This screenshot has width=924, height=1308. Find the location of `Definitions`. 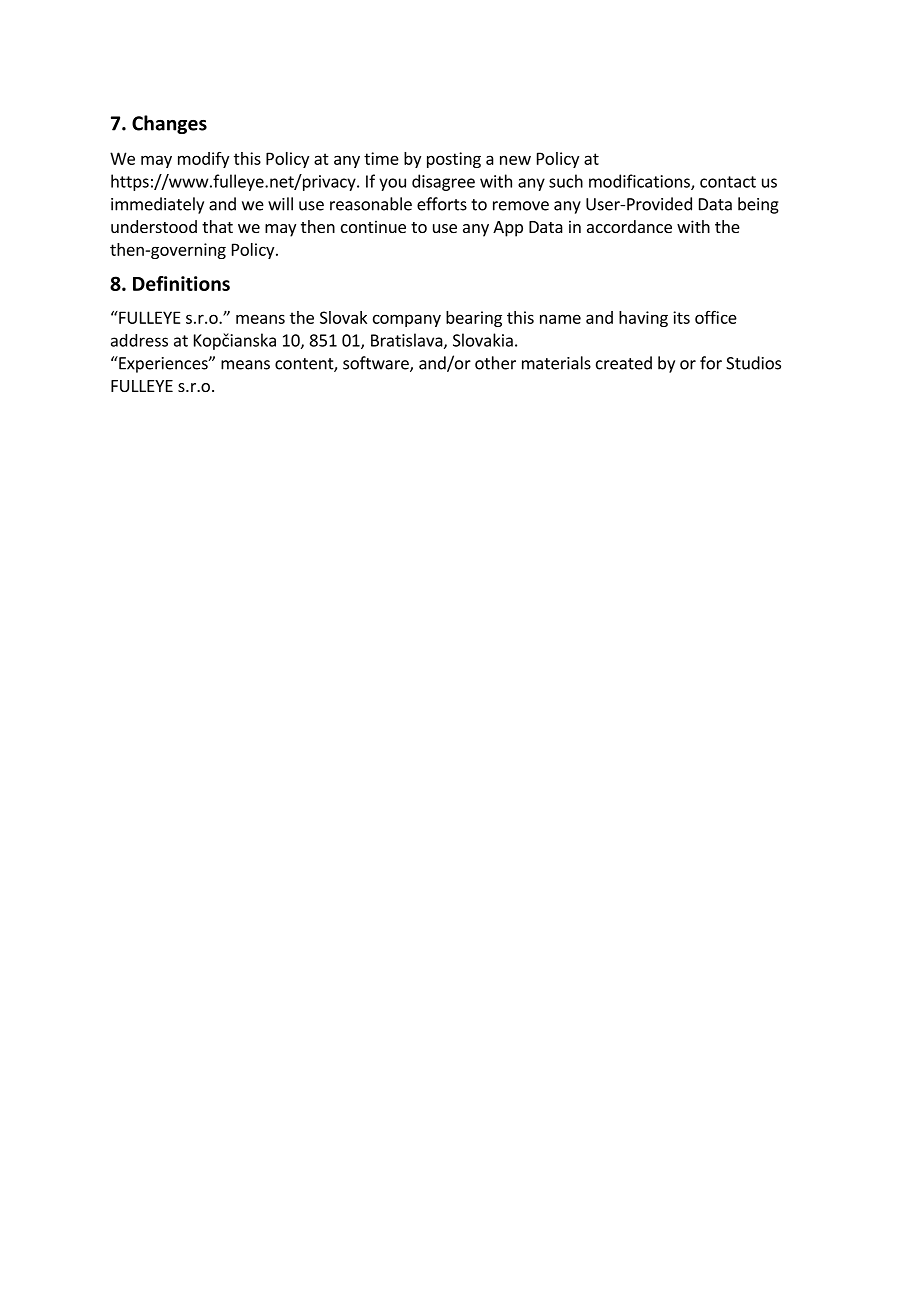

Definitions is located at coordinates (181, 283).
